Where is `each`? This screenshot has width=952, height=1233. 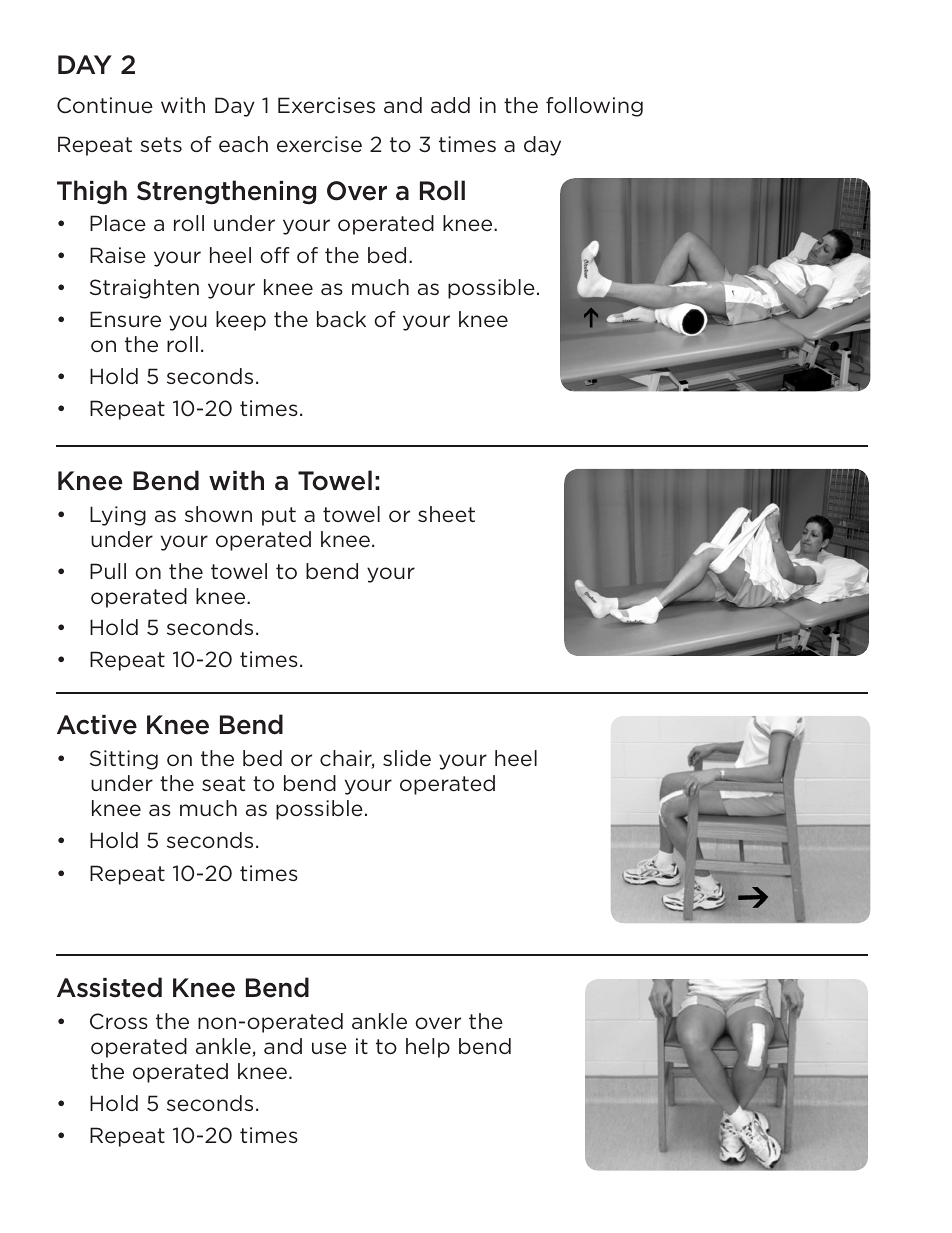 each is located at coordinates (243, 144).
